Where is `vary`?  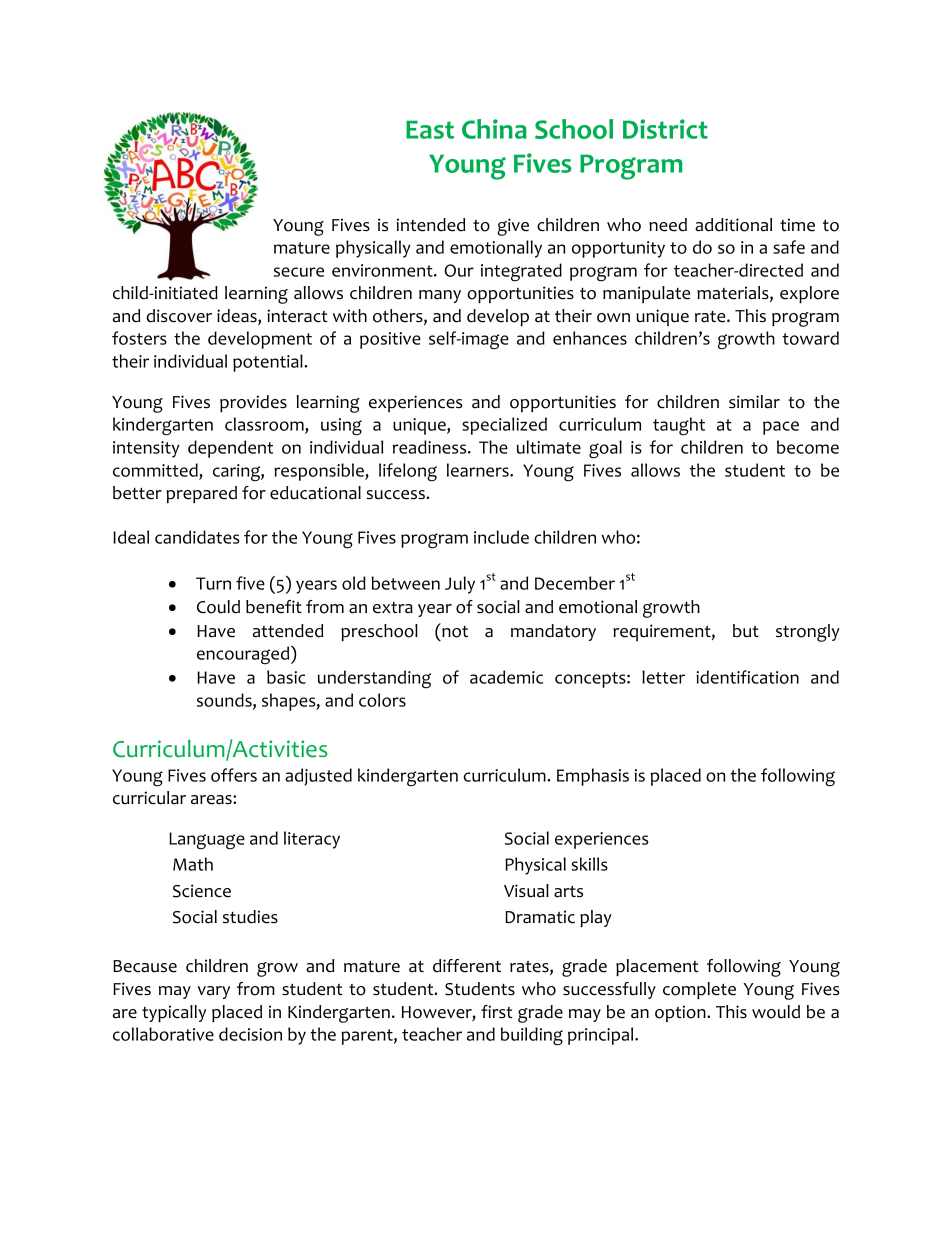 vary is located at coordinates (214, 992).
